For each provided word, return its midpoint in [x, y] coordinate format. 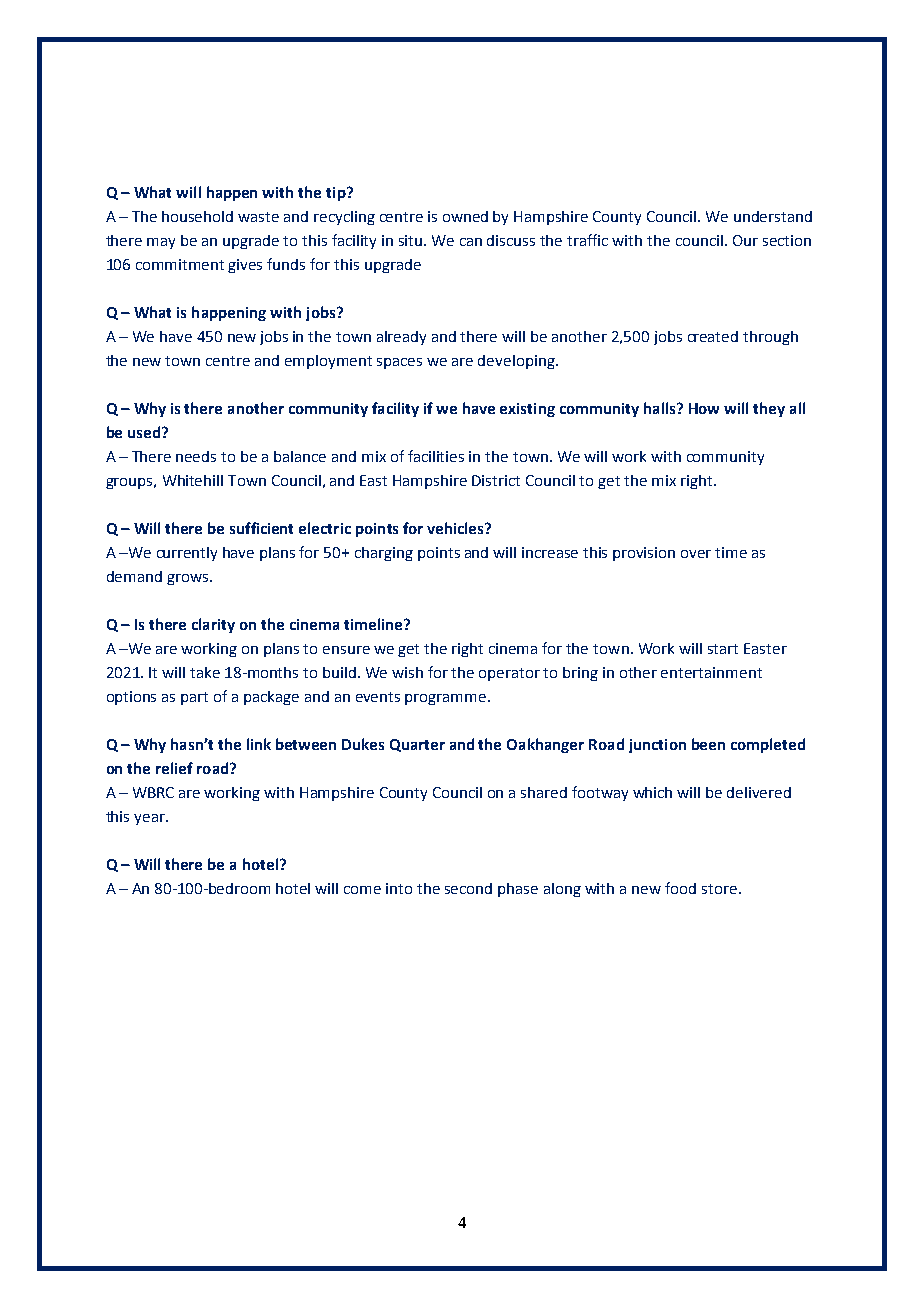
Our [745, 240]
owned [465, 216]
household [197, 216]
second [468, 888]
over [696, 554]
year [150, 819]
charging [384, 554]
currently [187, 554]
